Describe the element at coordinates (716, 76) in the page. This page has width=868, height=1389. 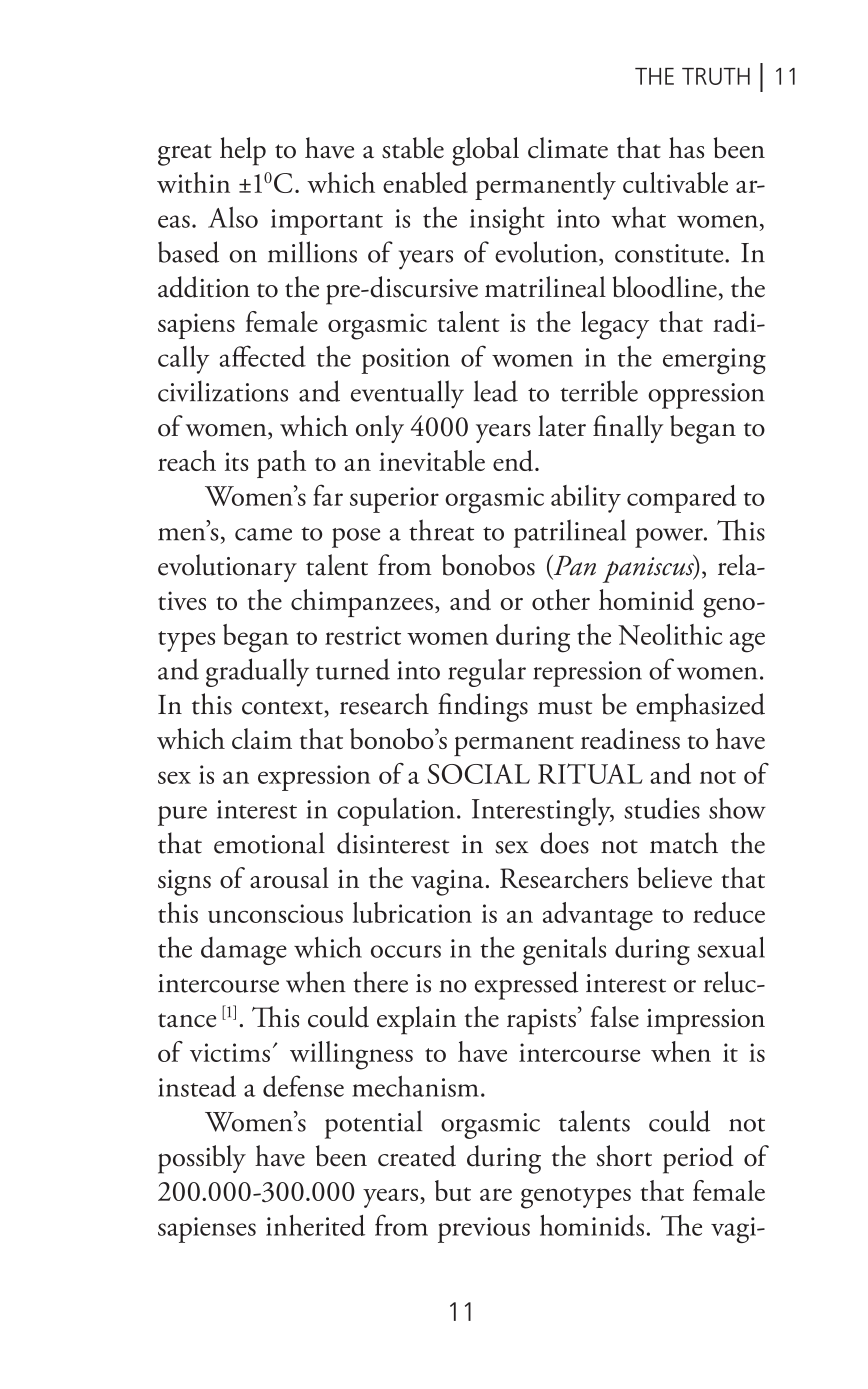
I see `TRUTH` at that location.
